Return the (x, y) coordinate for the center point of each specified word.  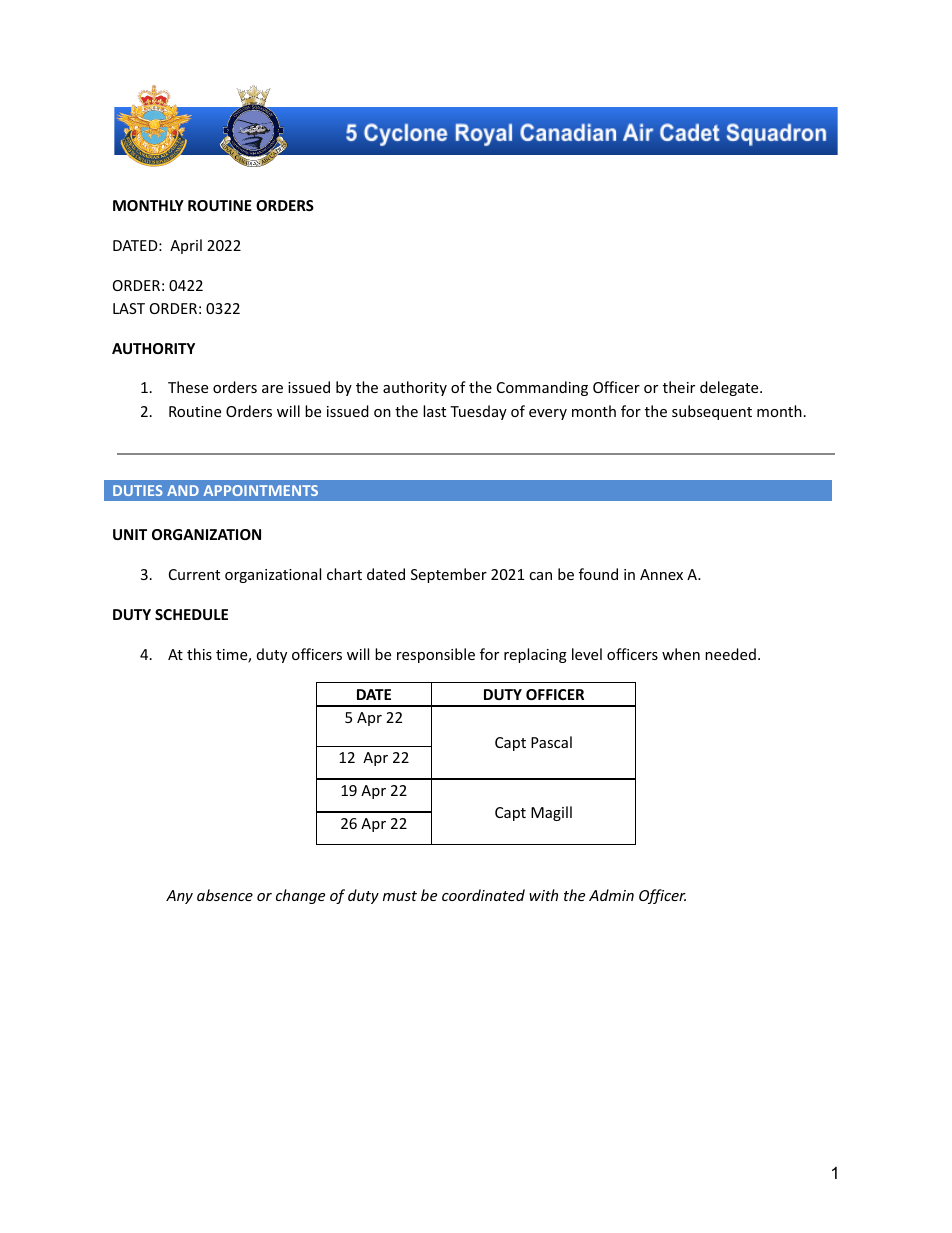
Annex (661, 574)
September (449, 575)
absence (225, 895)
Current (194, 574)
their (679, 387)
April (186, 246)
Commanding (542, 388)
